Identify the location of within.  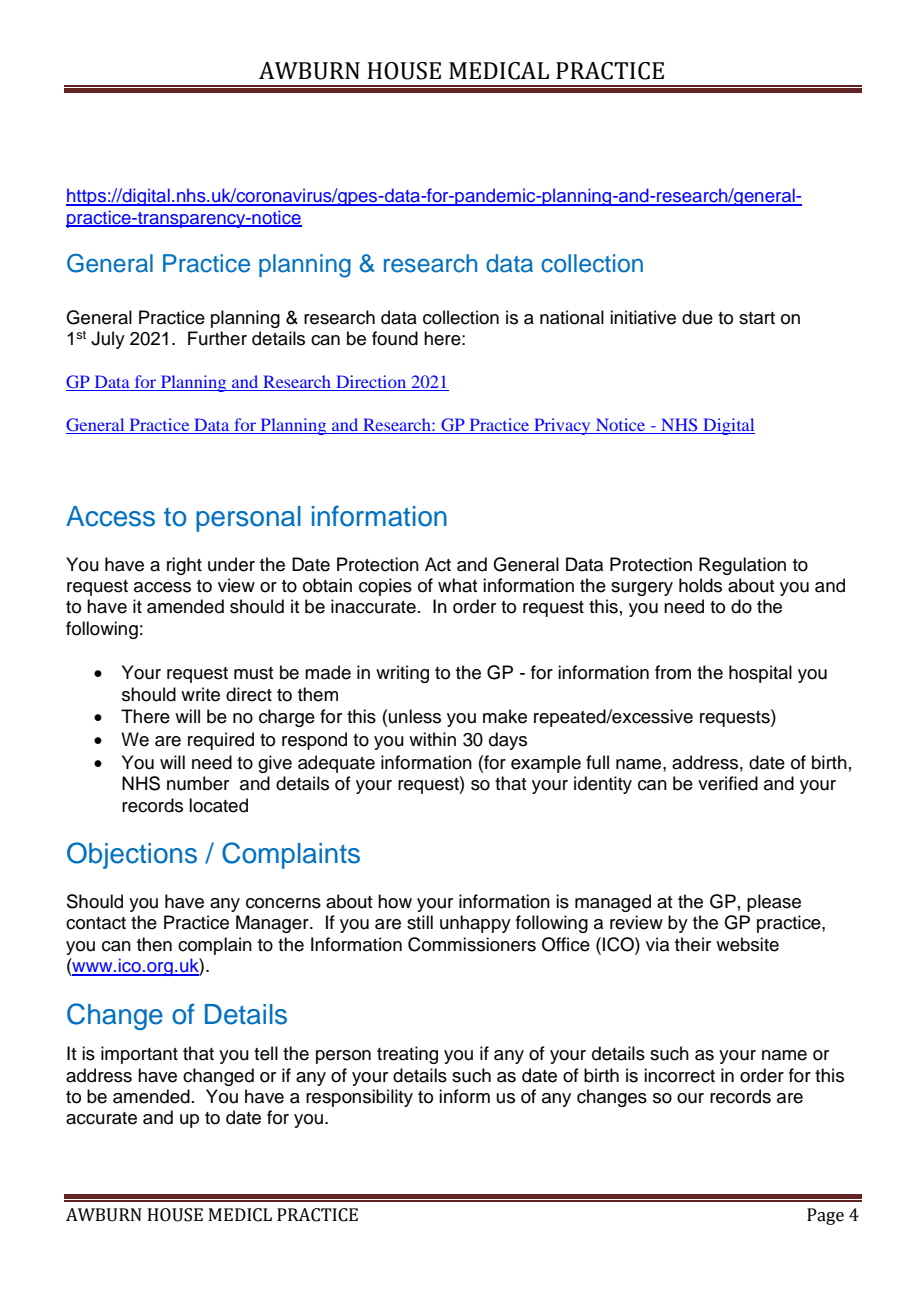
(432, 739).
